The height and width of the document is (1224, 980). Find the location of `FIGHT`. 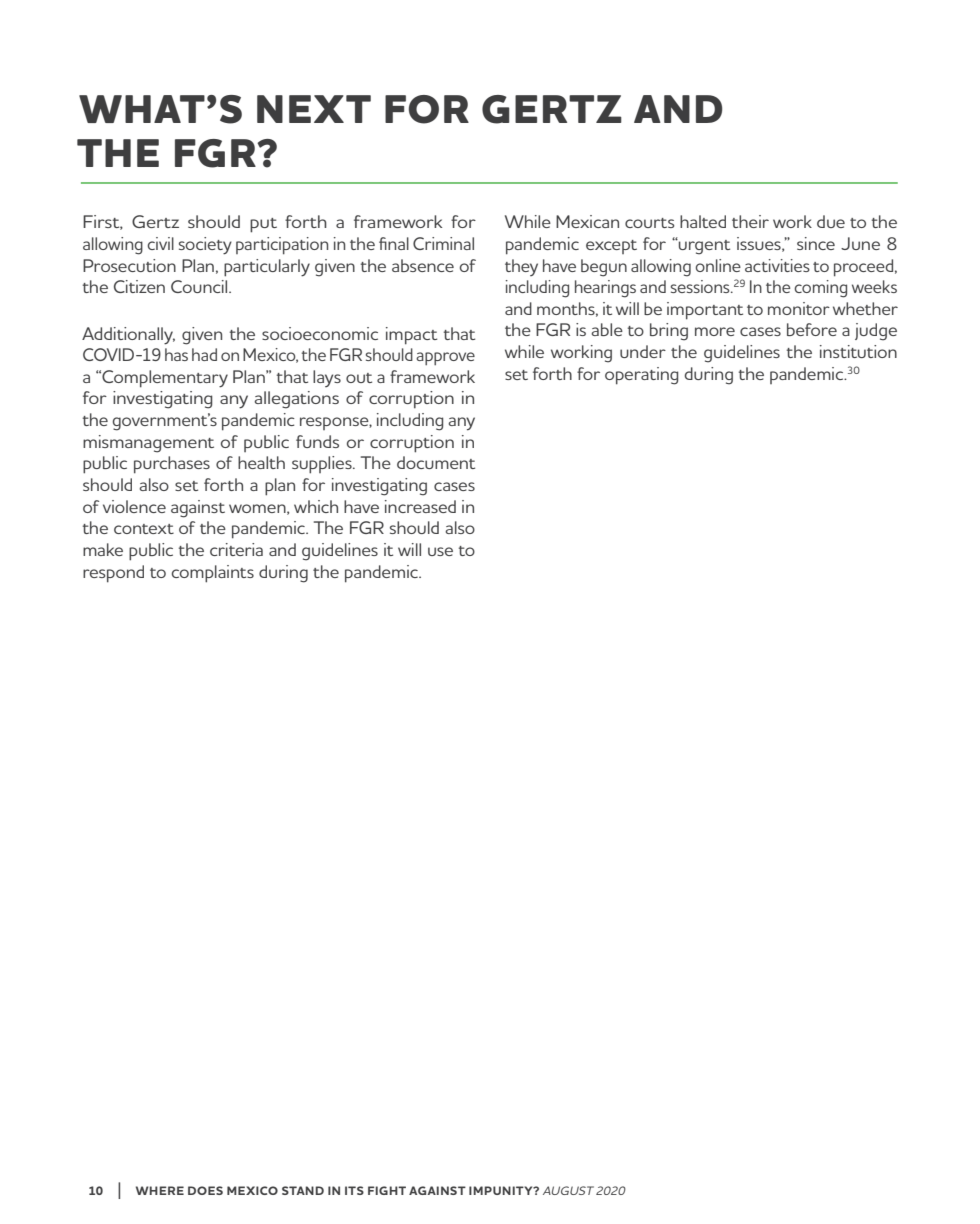

FIGHT is located at coordinates (387, 1190).
